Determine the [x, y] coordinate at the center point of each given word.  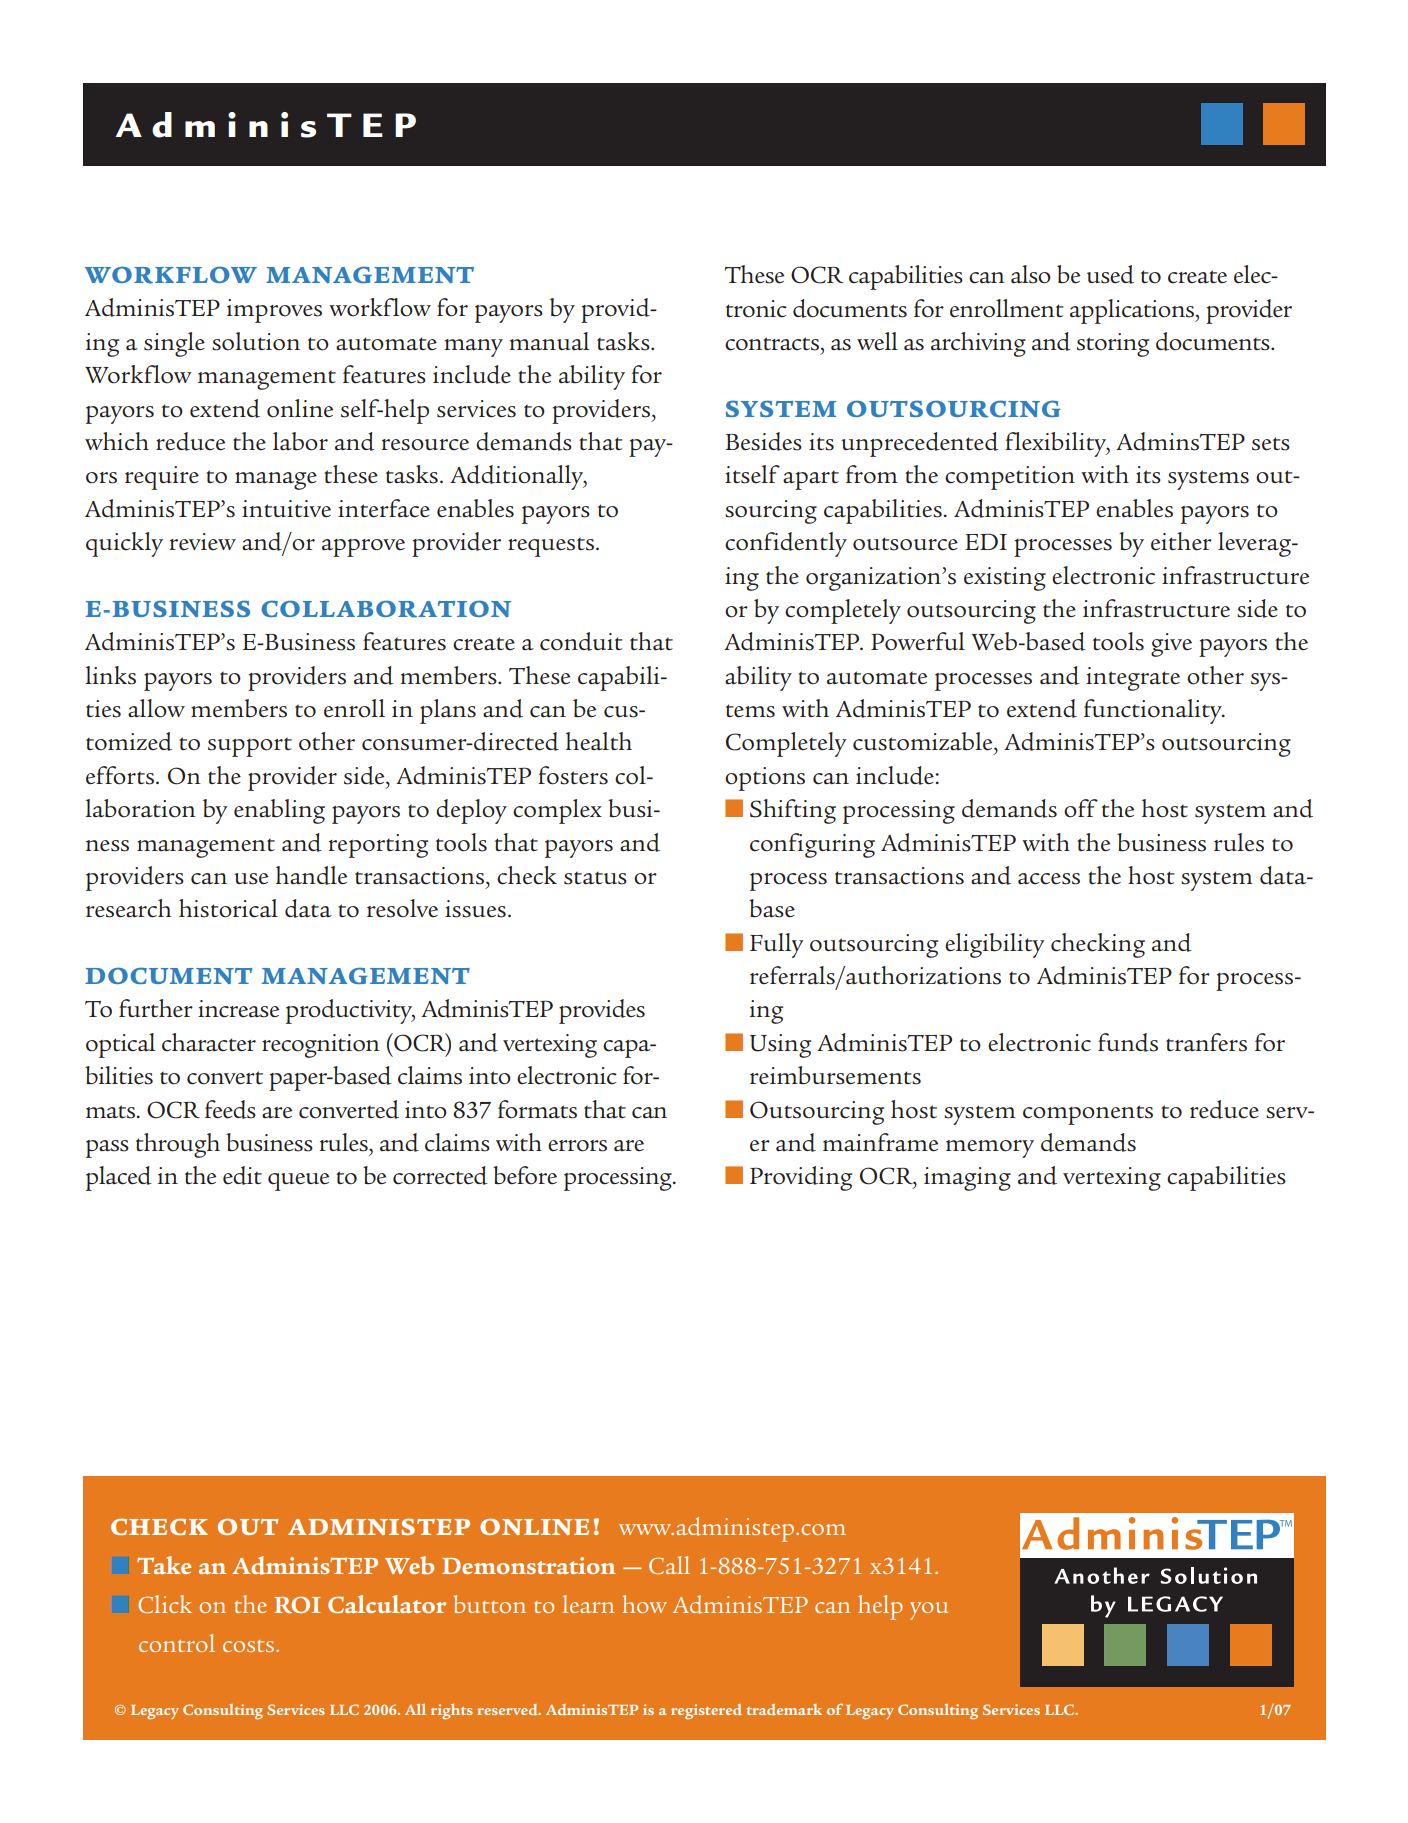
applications [1133, 311]
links [110, 675]
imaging [967, 1179]
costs [250, 1646]
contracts [772, 344]
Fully [776, 945]
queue [298, 1182]
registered [706, 1711]
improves [274, 311]
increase [238, 1009]
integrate [1133, 679]
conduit [581, 641]
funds [1128, 1042]
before [525, 1175]
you [929, 1611]
